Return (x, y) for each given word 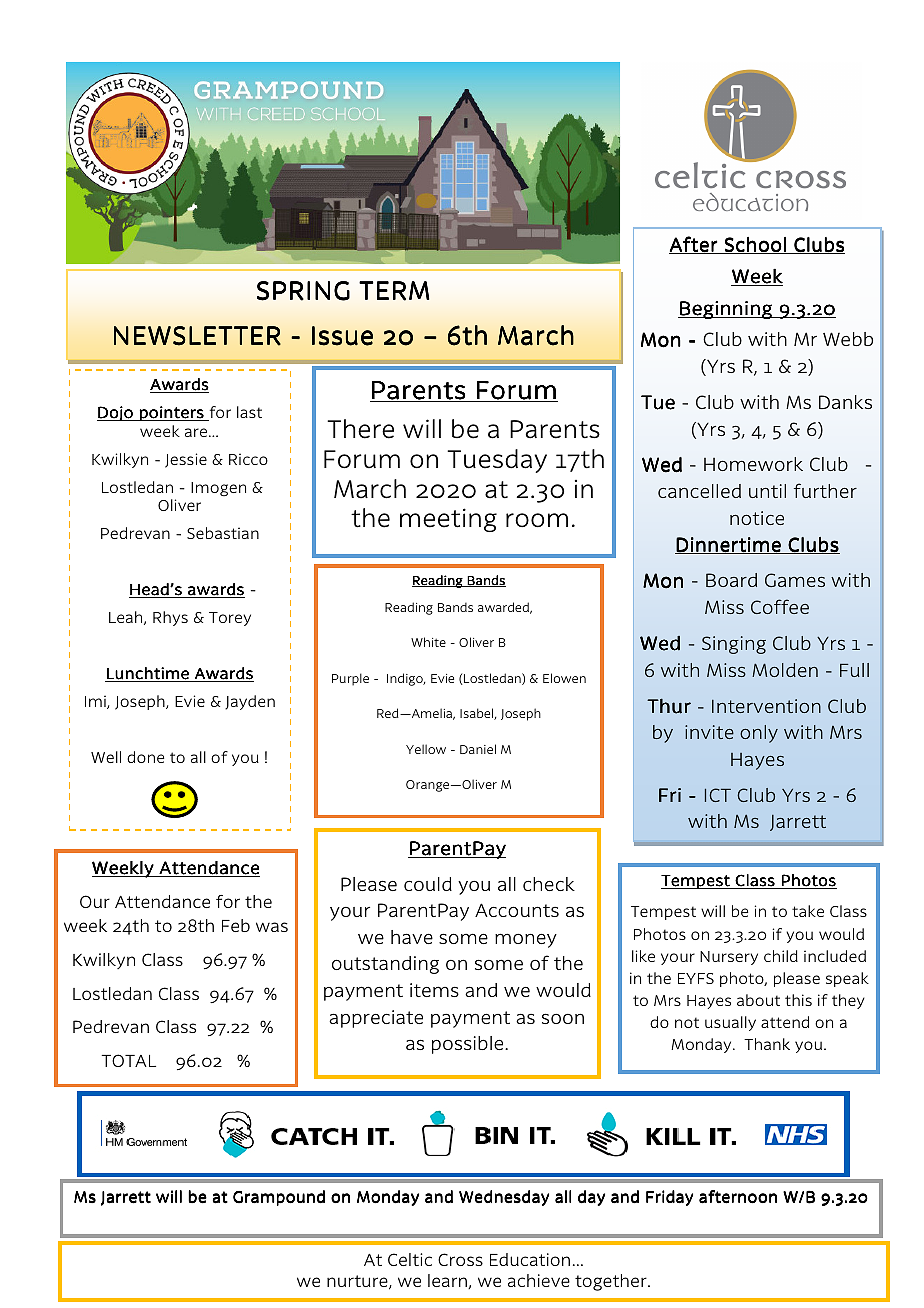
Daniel (478, 749)
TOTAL (128, 1060)
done (145, 757)
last (249, 412)
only (759, 734)
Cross (460, 1259)
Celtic (410, 1259)
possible (469, 1045)
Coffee (780, 606)
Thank (767, 1044)
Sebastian (223, 533)
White (428, 642)
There (360, 429)
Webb (848, 339)
